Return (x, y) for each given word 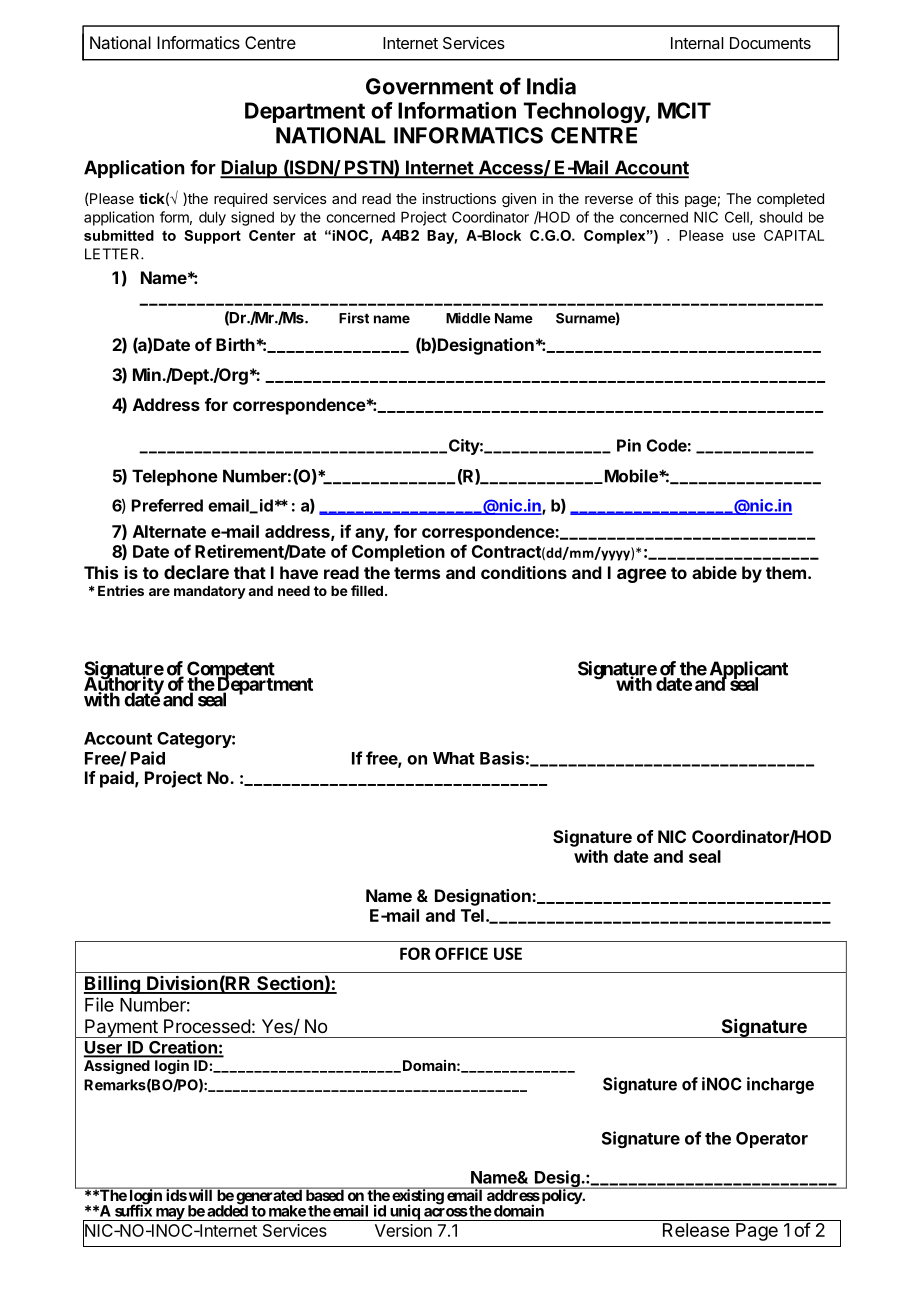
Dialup (249, 169)
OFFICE (461, 953)
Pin (629, 445)
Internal (697, 43)
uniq (404, 1212)
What (454, 758)
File (99, 1004)
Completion (398, 553)
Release (696, 1230)
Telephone (175, 477)
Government (430, 86)
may (169, 1214)
